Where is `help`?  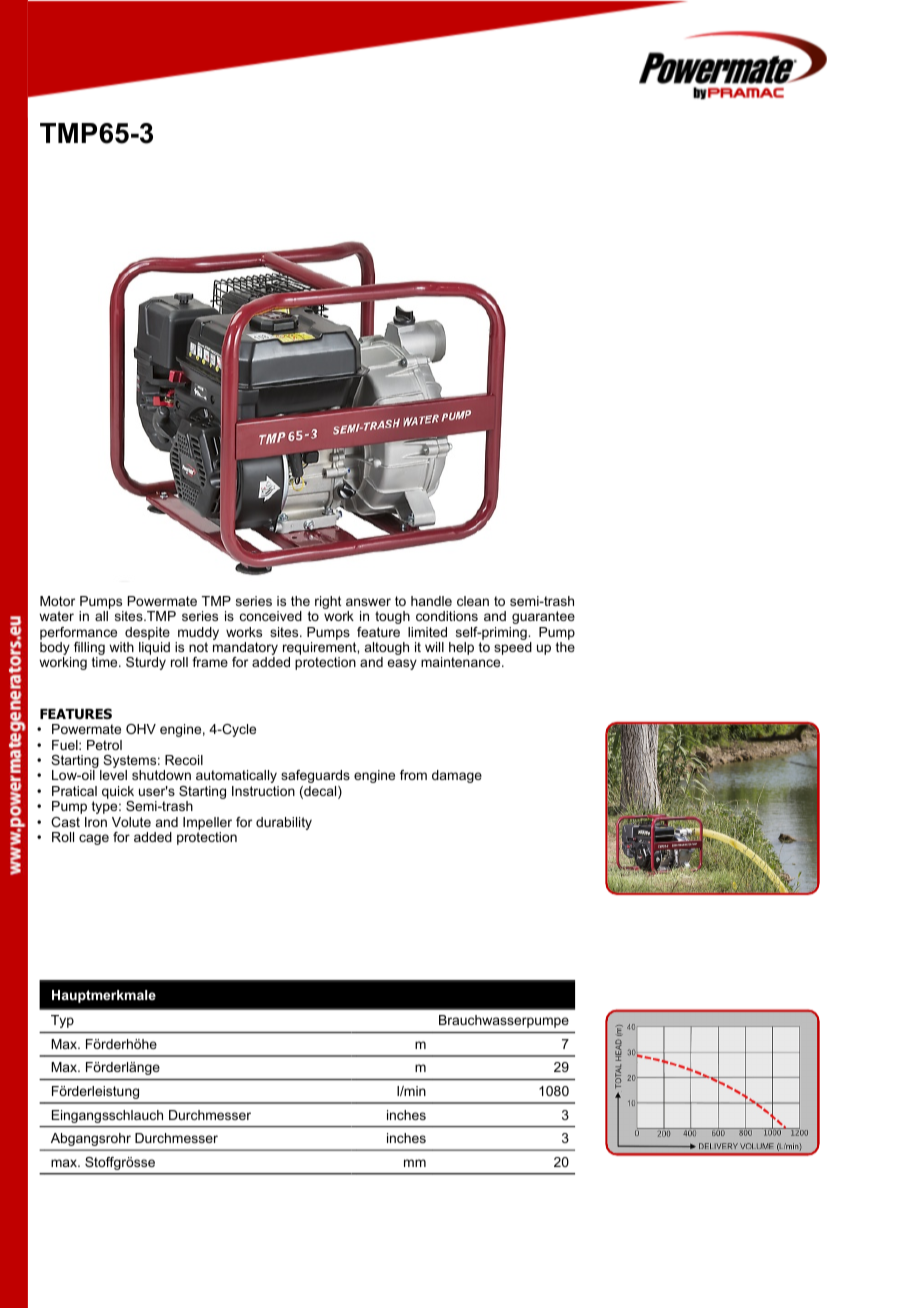
help is located at coordinates (461, 650).
